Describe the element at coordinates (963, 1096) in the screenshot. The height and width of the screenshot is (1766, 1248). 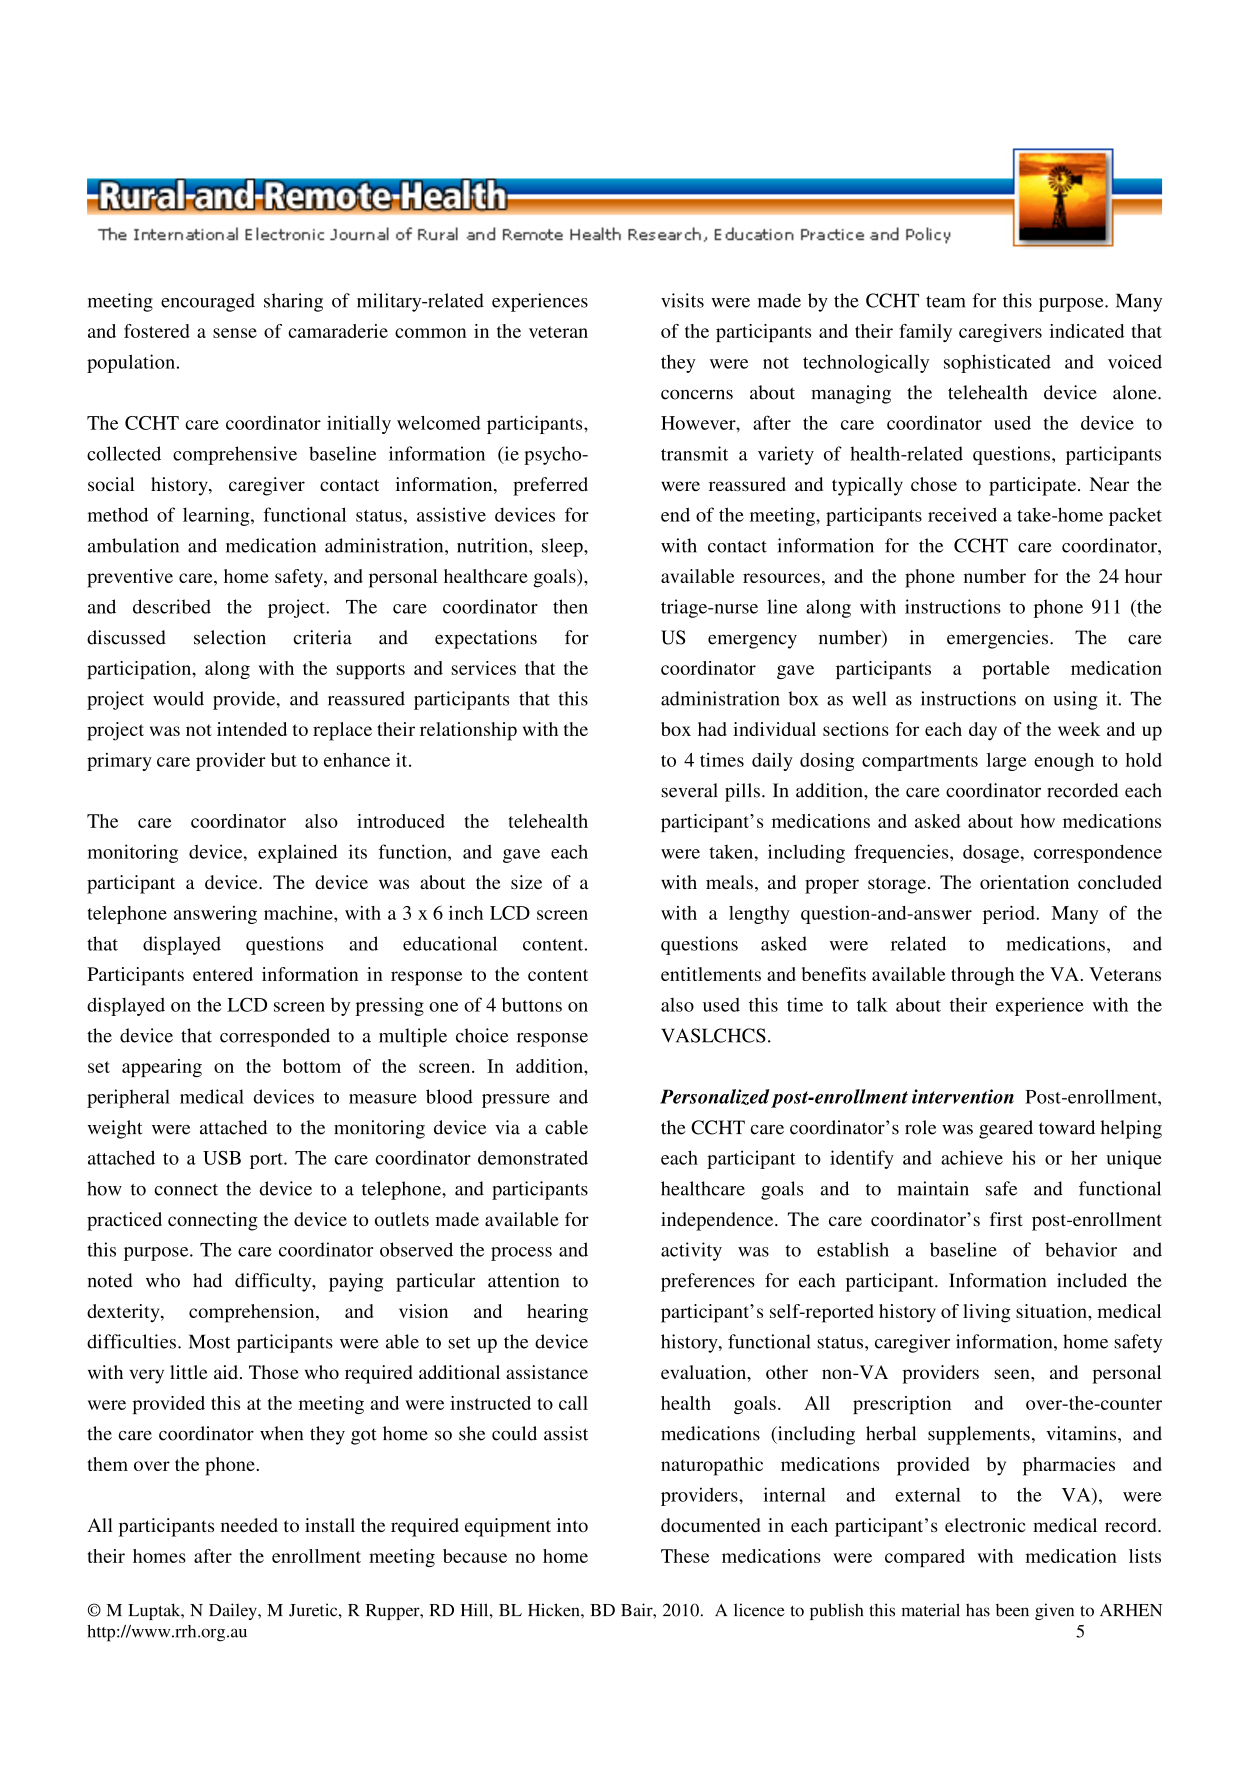
I see `intervention` at that location.
